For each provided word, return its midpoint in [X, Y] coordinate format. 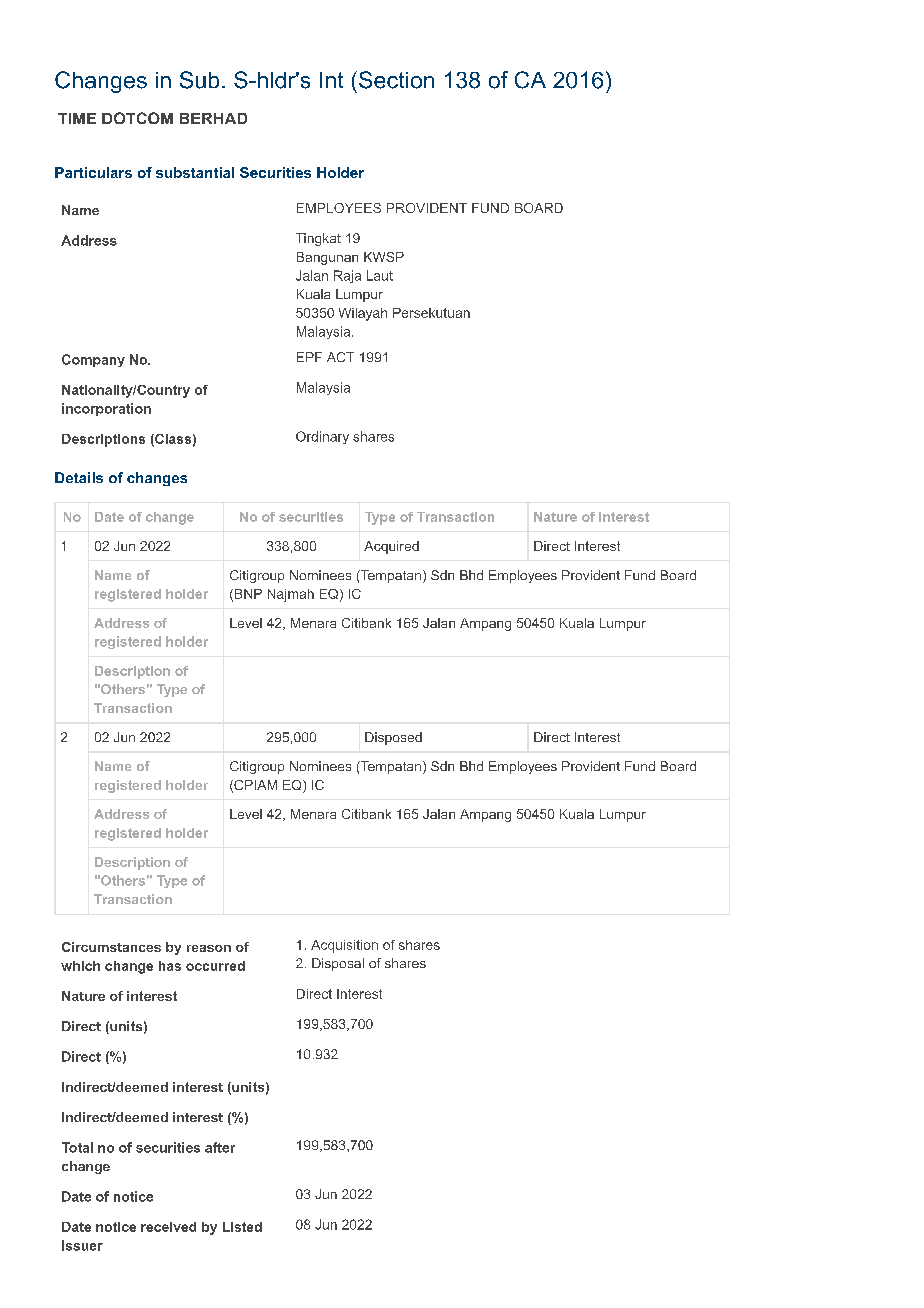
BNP [247, 595]
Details [79, 477]
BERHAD [213, 118]
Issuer [82, 1245]
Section [395, 80]
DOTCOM [137, 118]
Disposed [393, 738]
